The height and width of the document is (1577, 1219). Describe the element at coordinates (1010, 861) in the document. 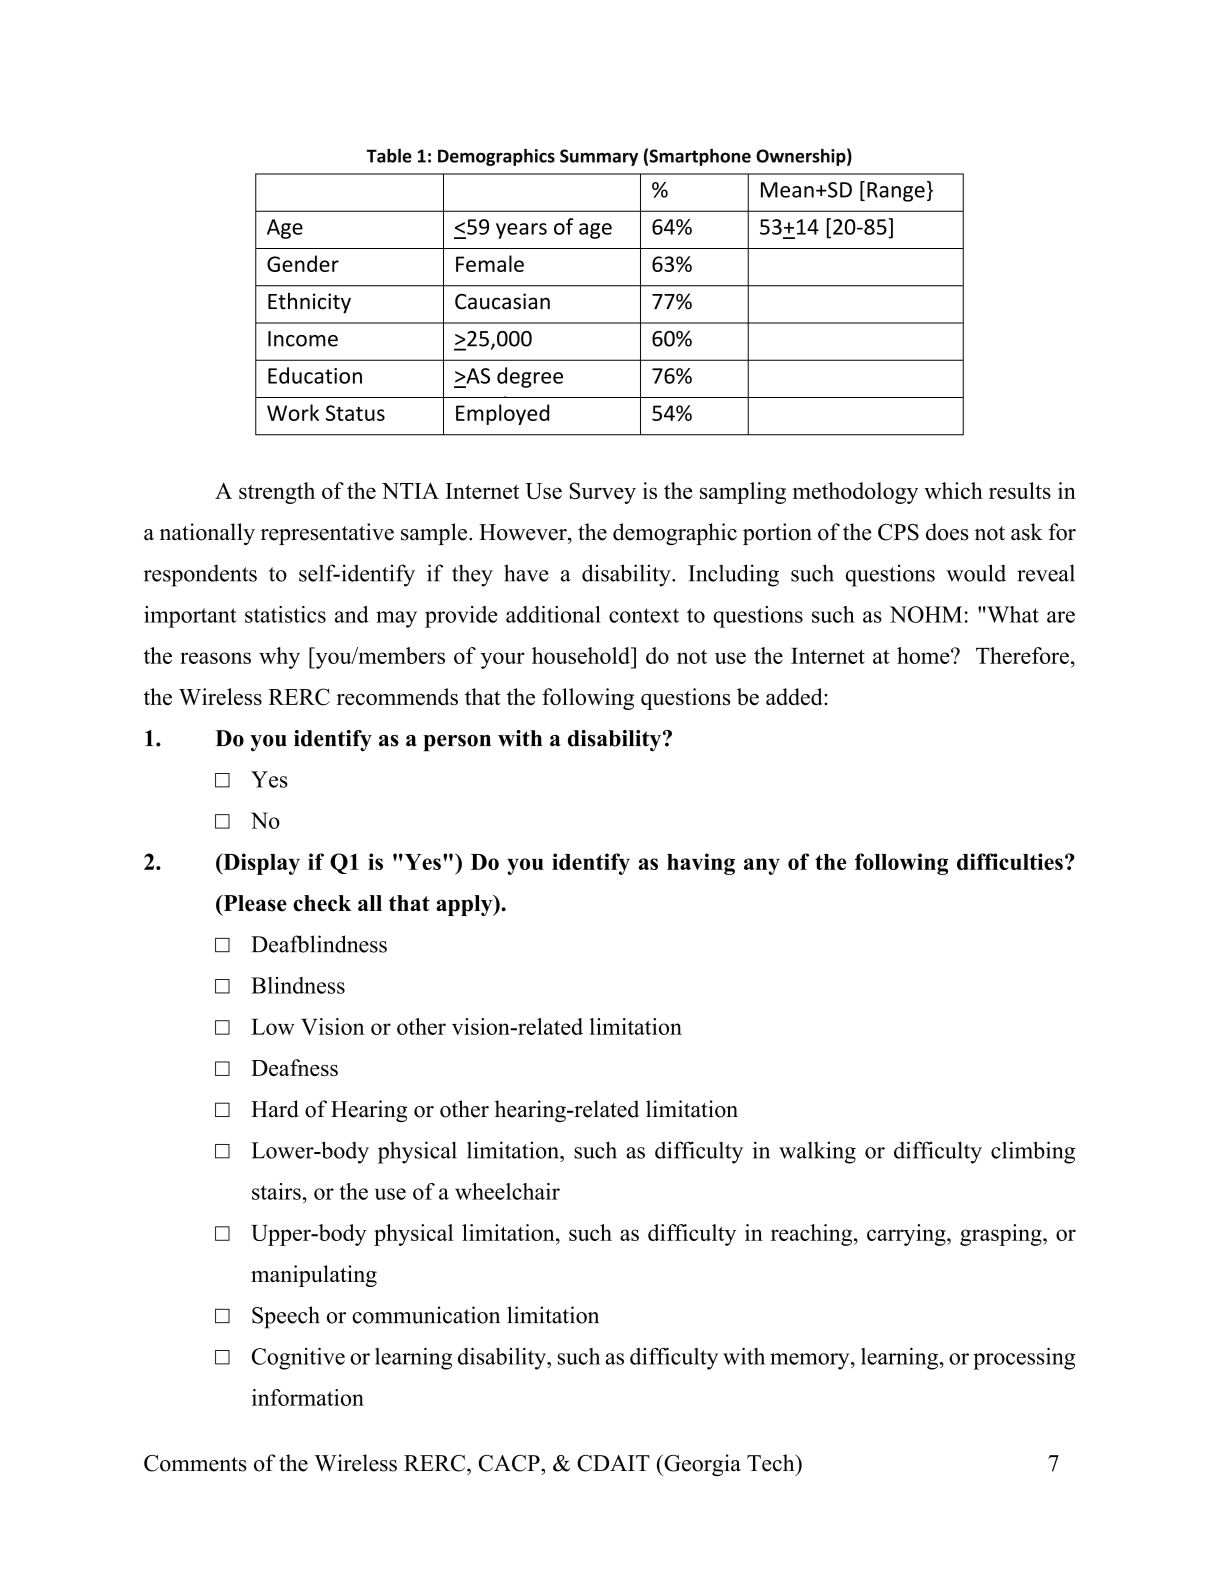

I see `difficulties` at that location.
